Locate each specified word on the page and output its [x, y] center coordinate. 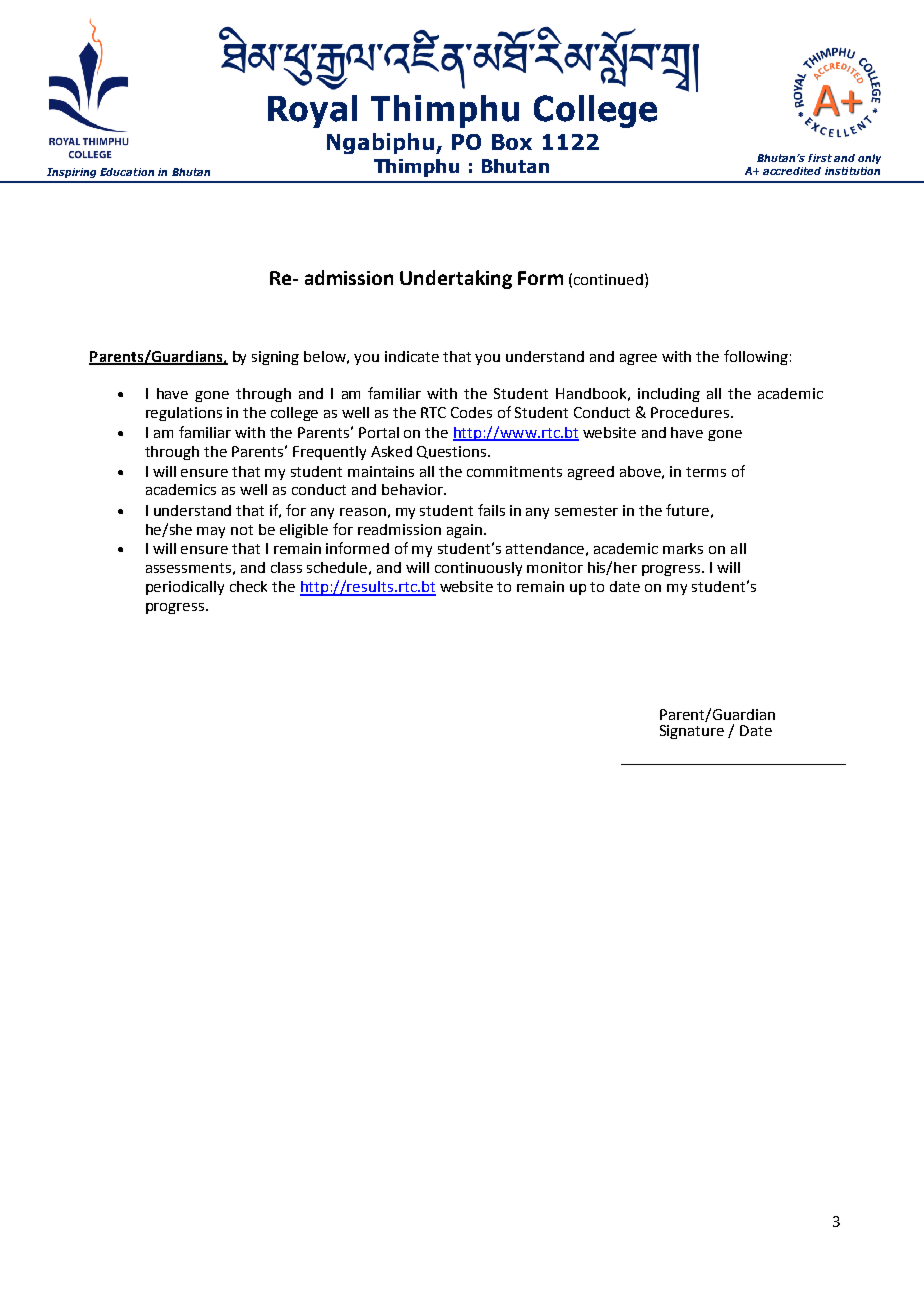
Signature [692, 732]
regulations [184, 414]
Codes [471, 412]
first [820, 158]
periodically [185, 588]
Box [512, 142]
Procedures [691, 412]
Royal [312, 111]
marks [683, 548]
